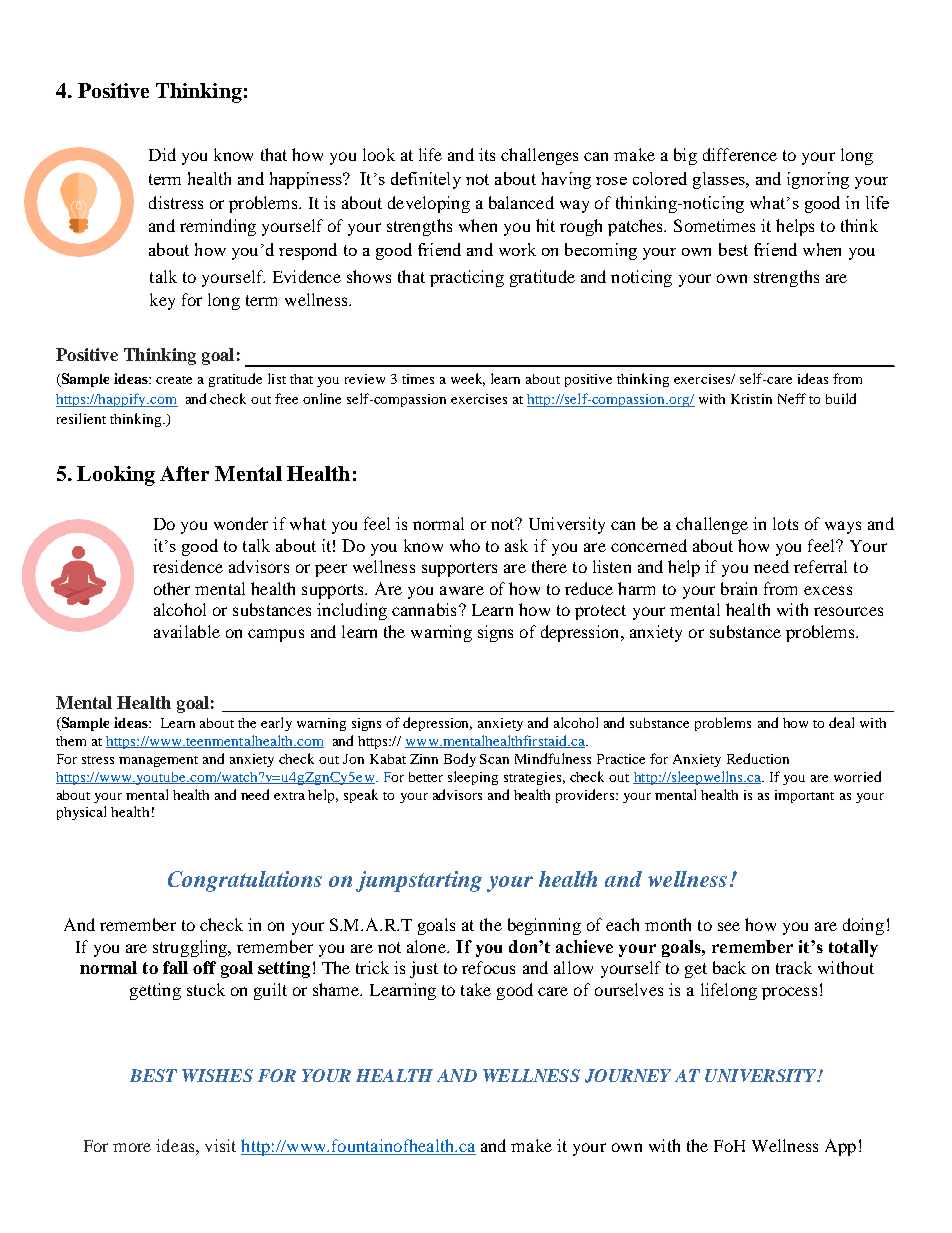 The image size is (952, 1233). What do you see at coordinates (473, 778) in the page?
I see `sleeping` at bounding box center [473, 778].
